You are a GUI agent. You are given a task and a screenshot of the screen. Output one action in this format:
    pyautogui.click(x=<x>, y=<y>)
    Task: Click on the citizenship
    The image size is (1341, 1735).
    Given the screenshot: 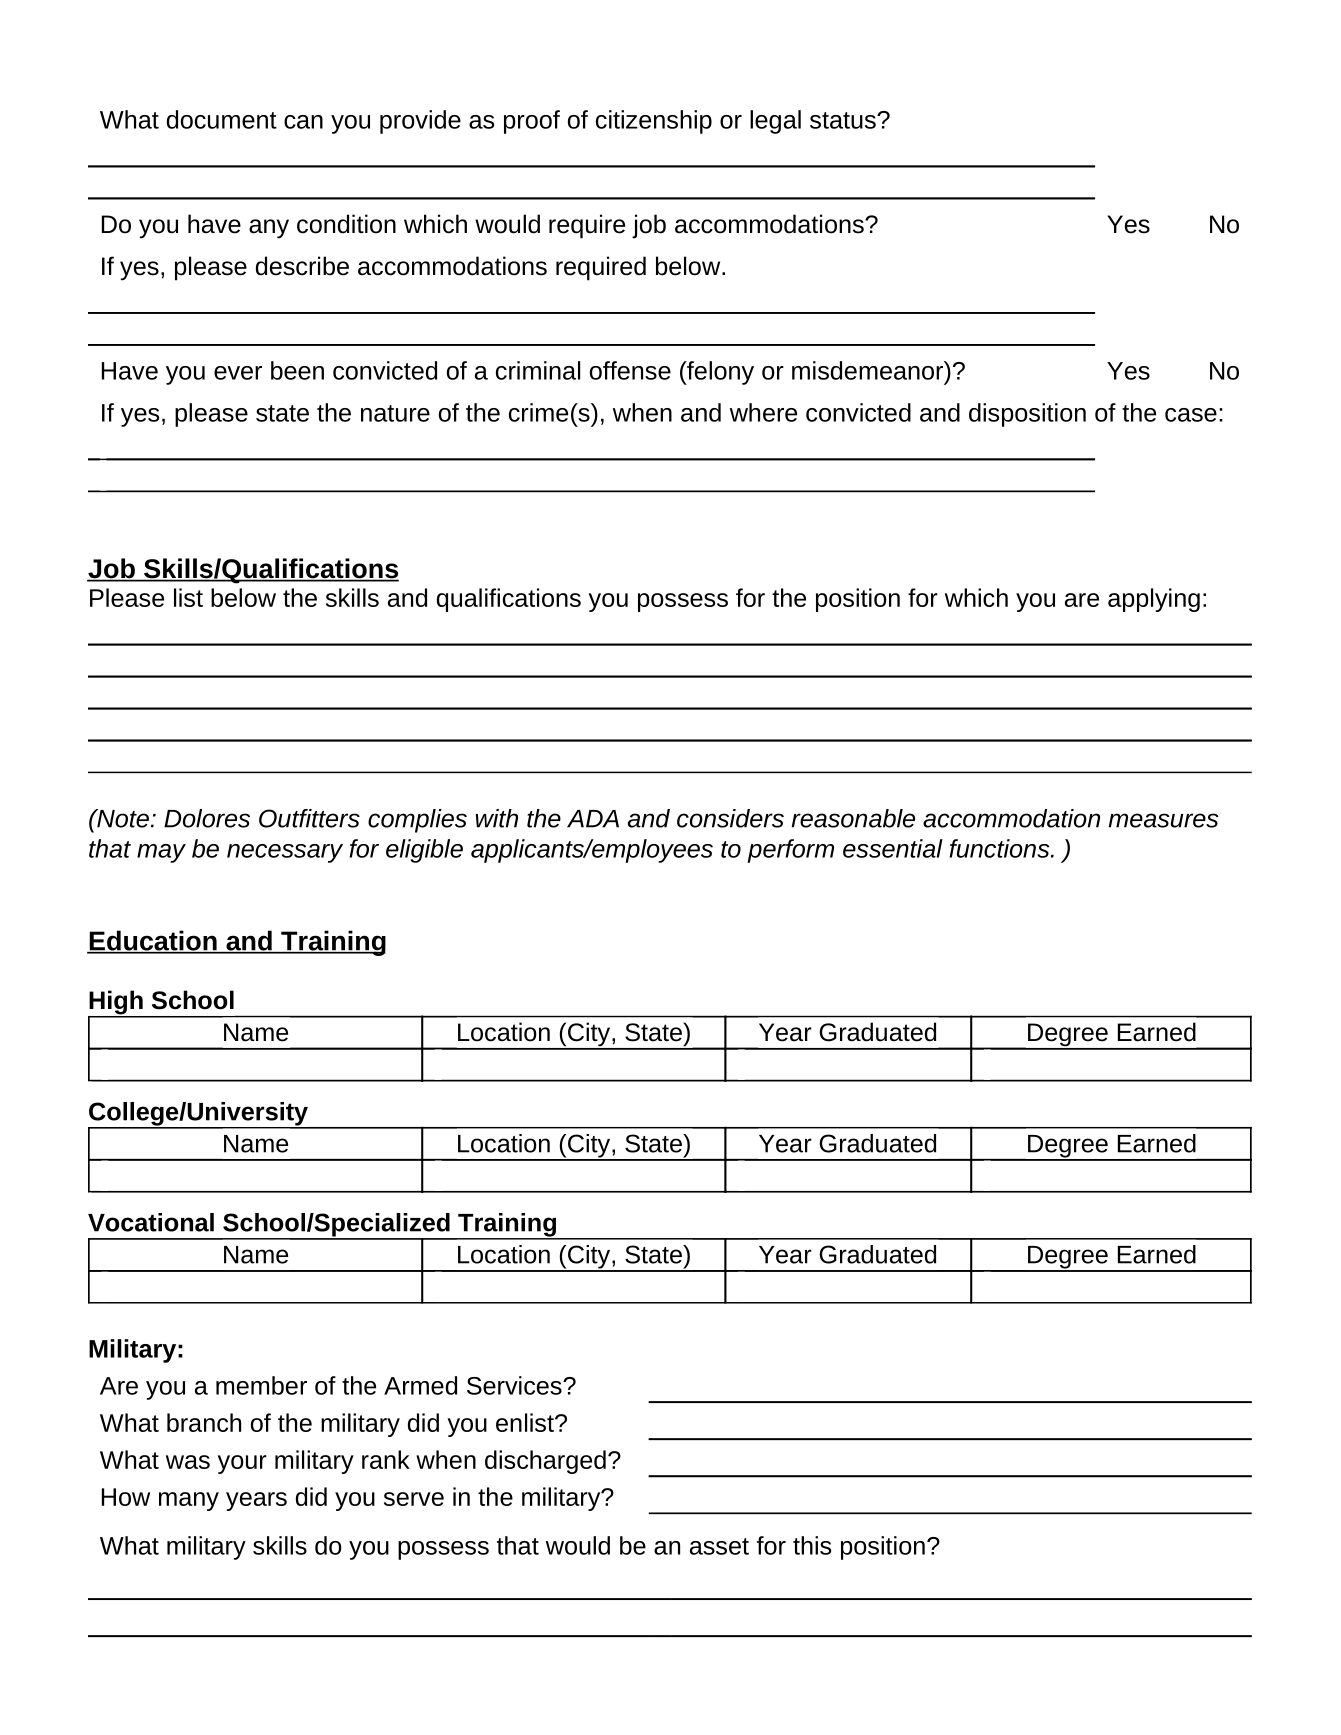 What is the action you would take?
    pyautogui.click(x=654, y=122)
